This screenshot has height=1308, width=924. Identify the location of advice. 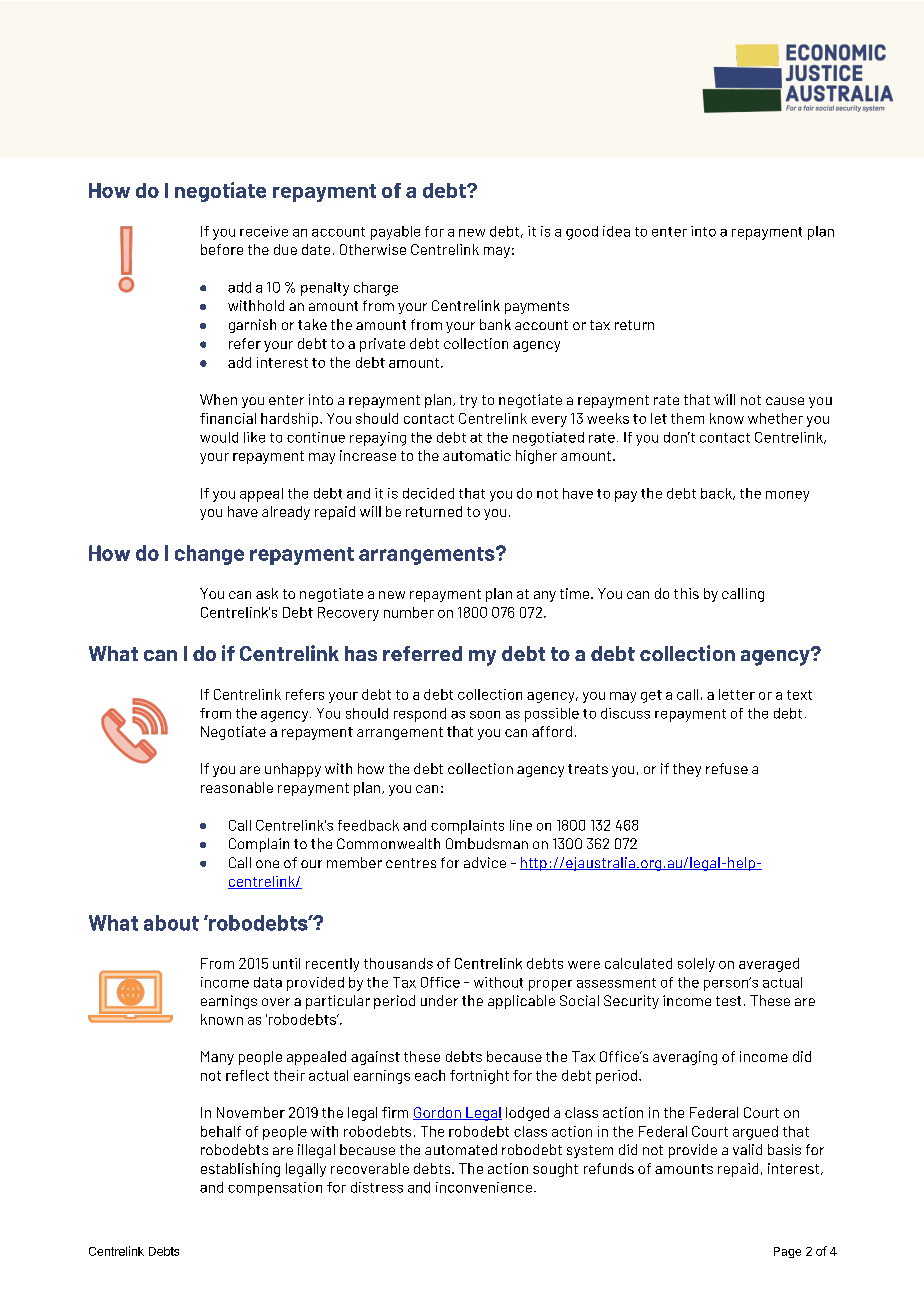
(485, 862).
